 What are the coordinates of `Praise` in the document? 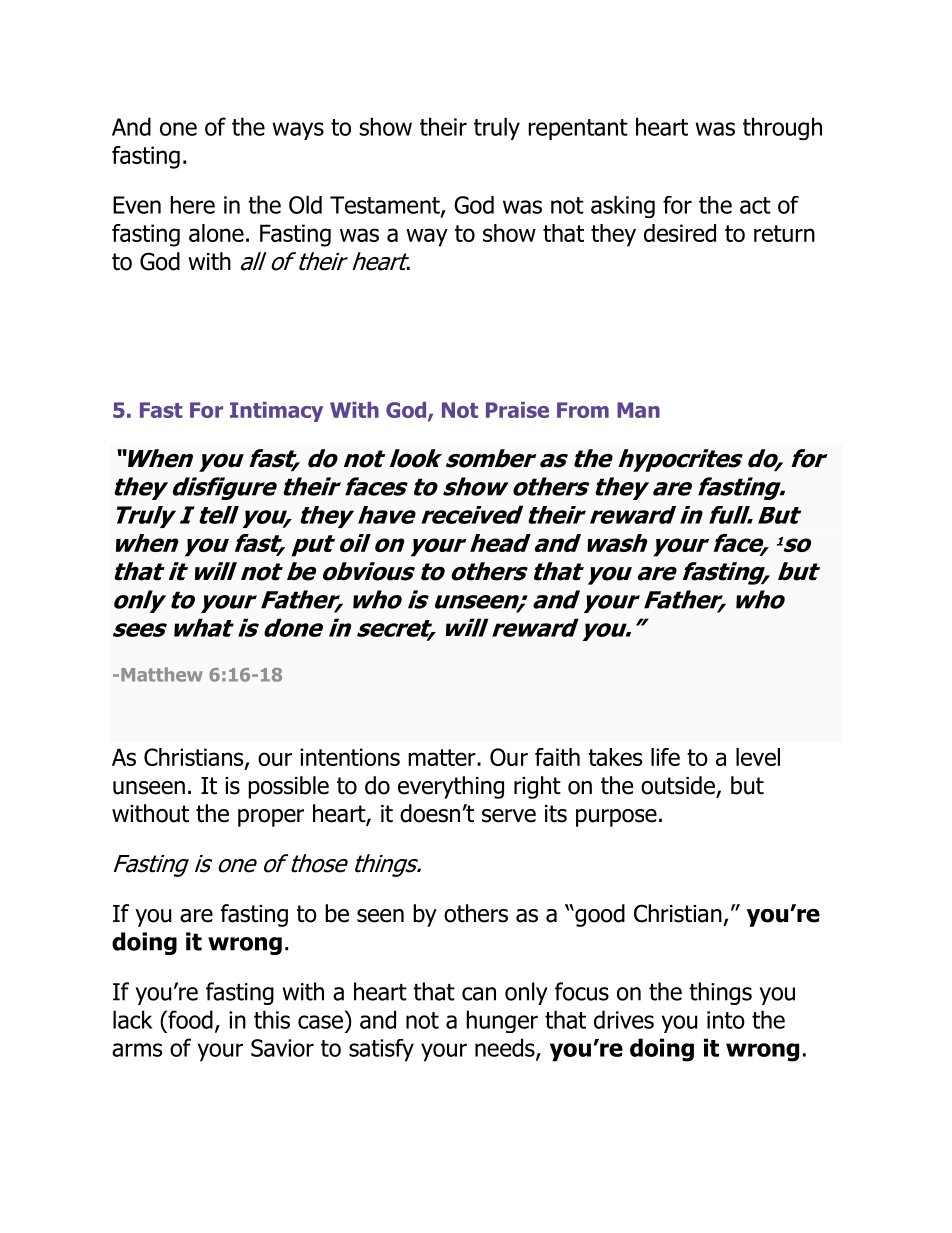 It's located at (517, 410).
